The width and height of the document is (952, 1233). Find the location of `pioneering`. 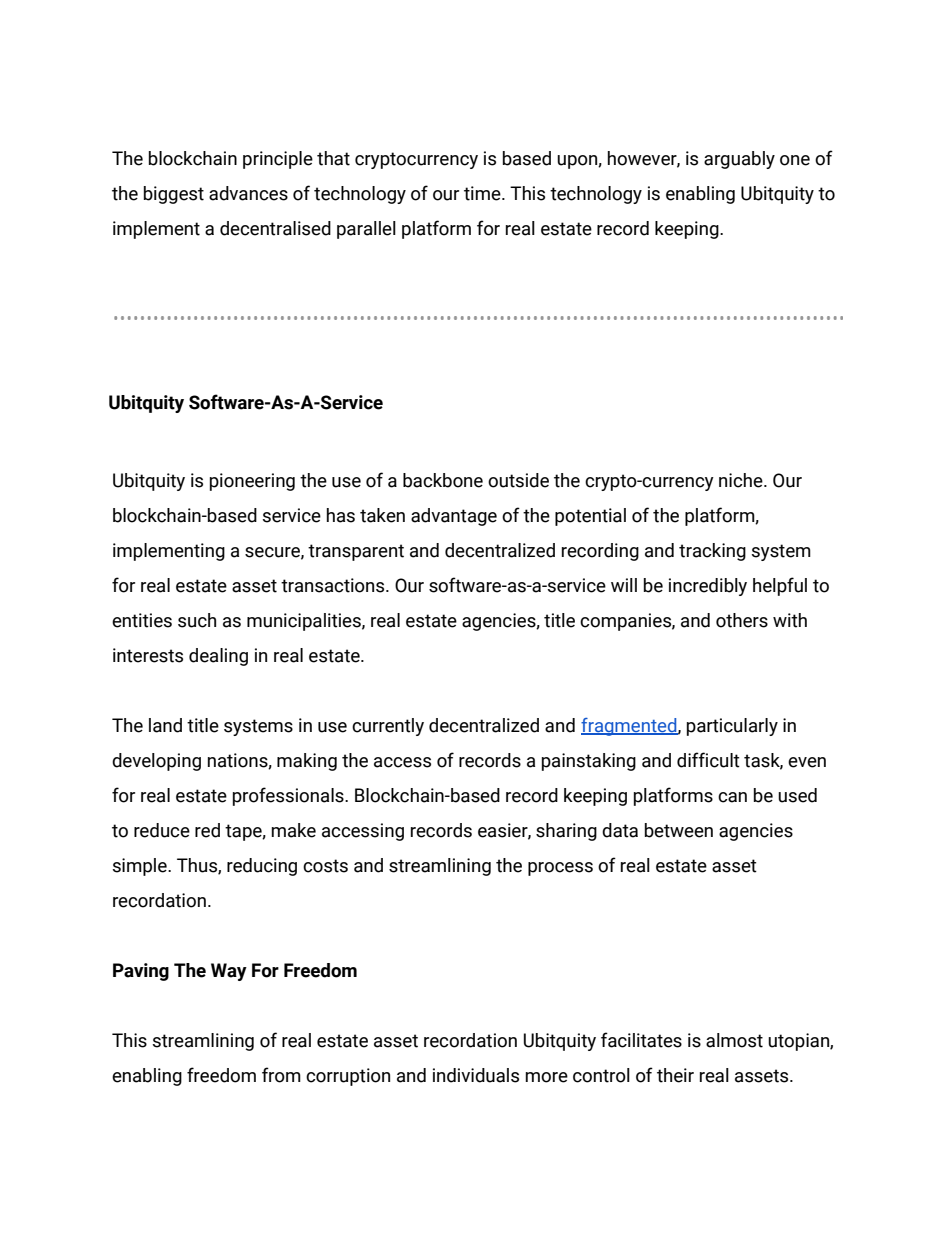

pioneering is located at coordinates (252, 482).
